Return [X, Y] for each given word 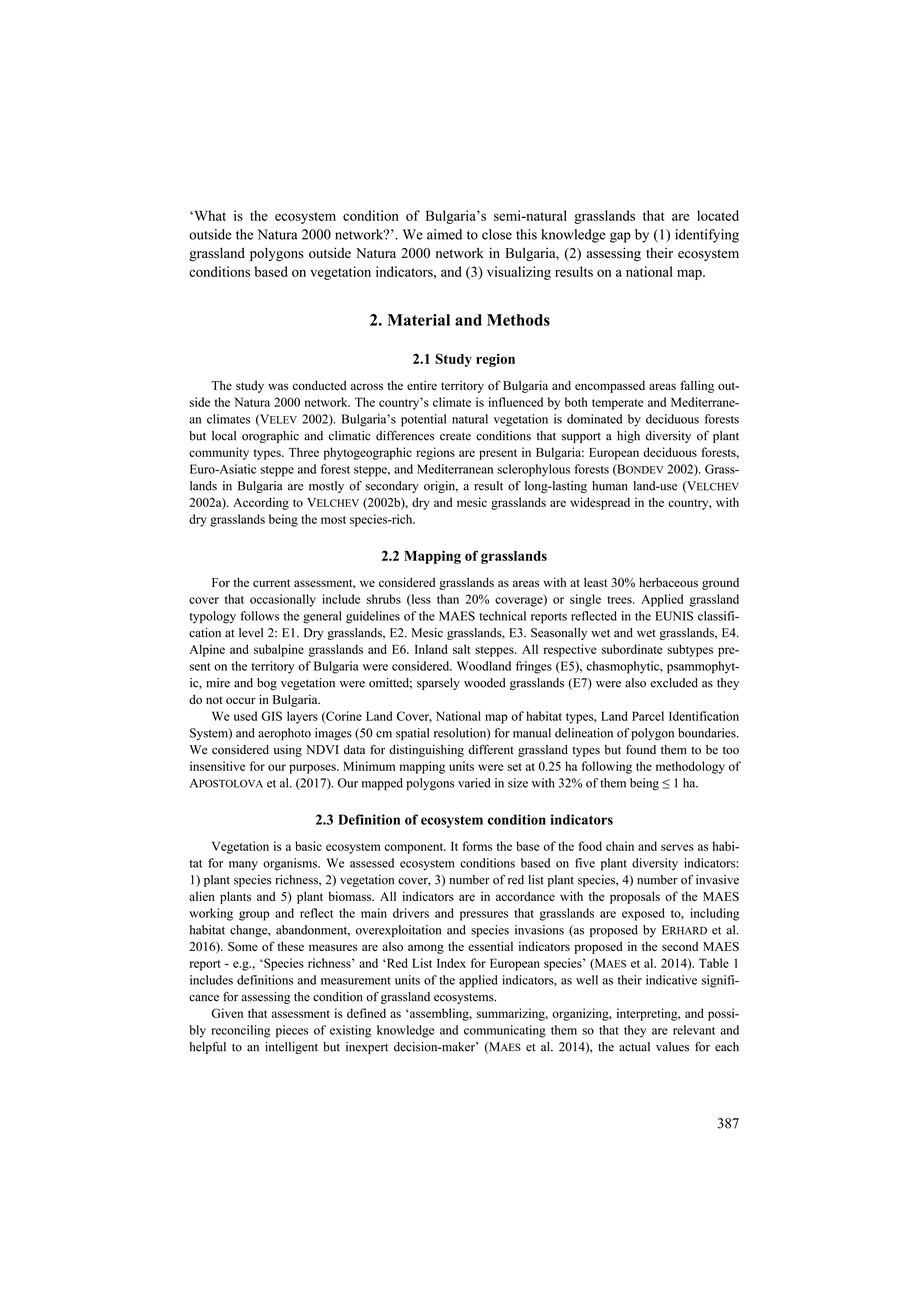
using [288, 751]
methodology [690, 767]
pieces [292, 1031]
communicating [505, 1031]
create [455, 436]
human [610, 486]
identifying [707, 236]
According [261, 503]
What [209, 215]
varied [474, 783]
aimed [444, 234]
